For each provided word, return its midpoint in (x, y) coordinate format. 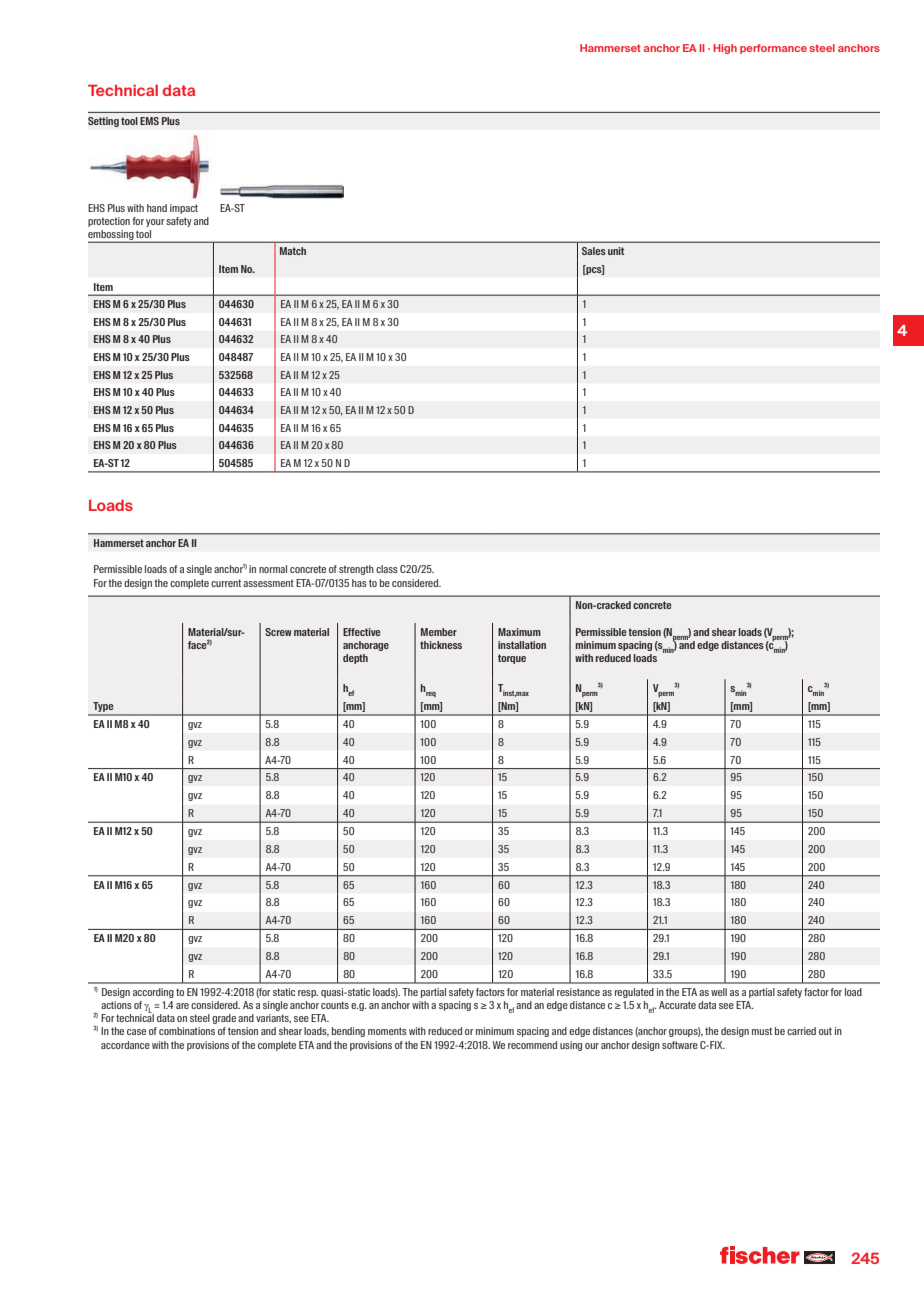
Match (293, 251)
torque (512, 659)
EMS (149, 121)
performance (773, 49)
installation (522, 645)
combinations (187, 1031)
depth (355, 659)
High (725, 49)
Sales (594, 251)
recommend (532, 1045)
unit (616, 251)
